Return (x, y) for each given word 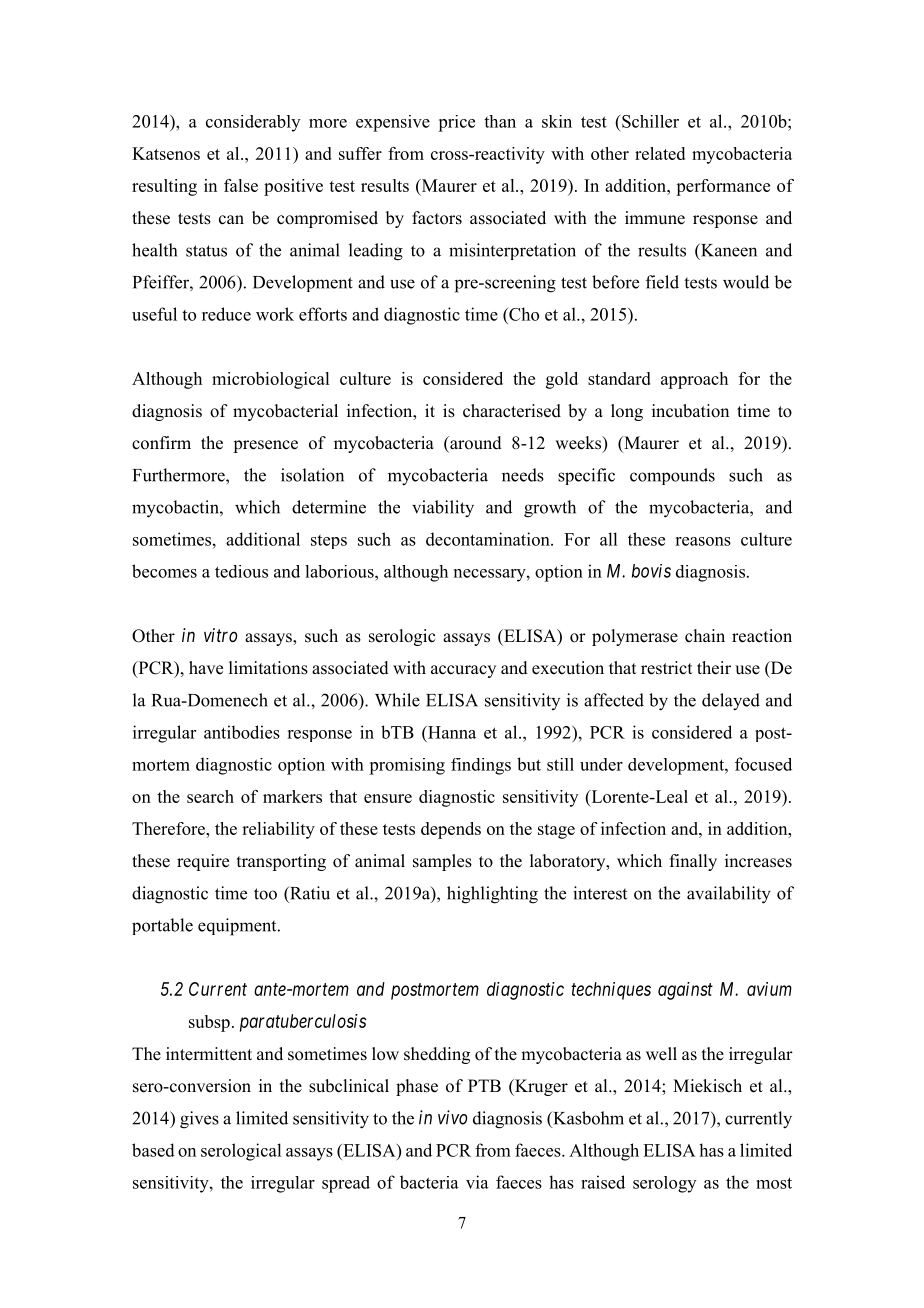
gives (199, 1120)
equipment (238, 927)
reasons (703, 541)
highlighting (492, 895)
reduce (226, 314)
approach (694, 380)
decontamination (489, 539)
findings (481, 766)
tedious (241, 571)
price (456, 123)
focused (763, 764)
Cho (523, 314)
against (685, 991)
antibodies (242, 732)
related (660, 153)
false (241, 185)
